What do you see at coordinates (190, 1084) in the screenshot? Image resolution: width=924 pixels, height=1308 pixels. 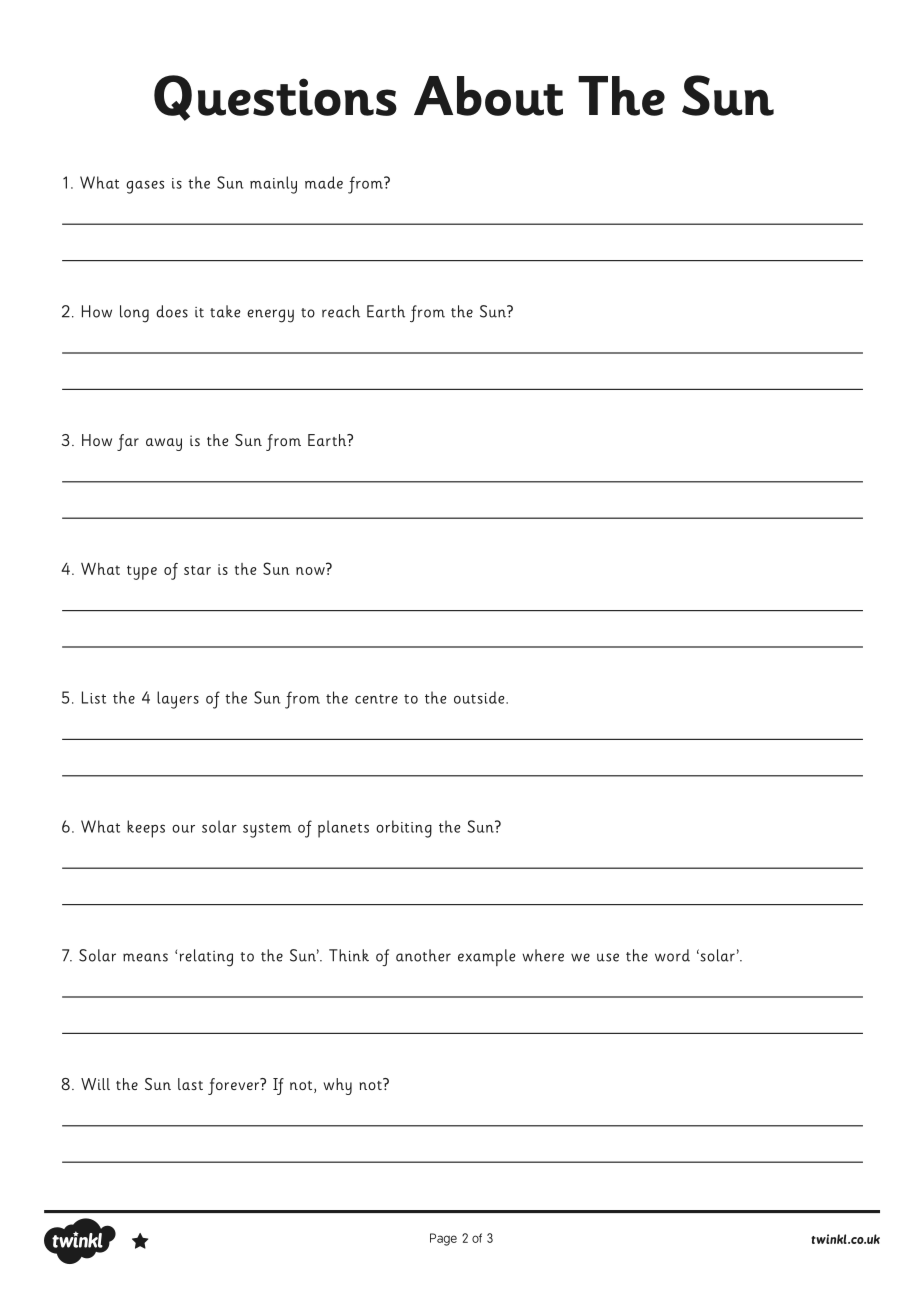 I see `last` at bounding box center [190, 1084].
